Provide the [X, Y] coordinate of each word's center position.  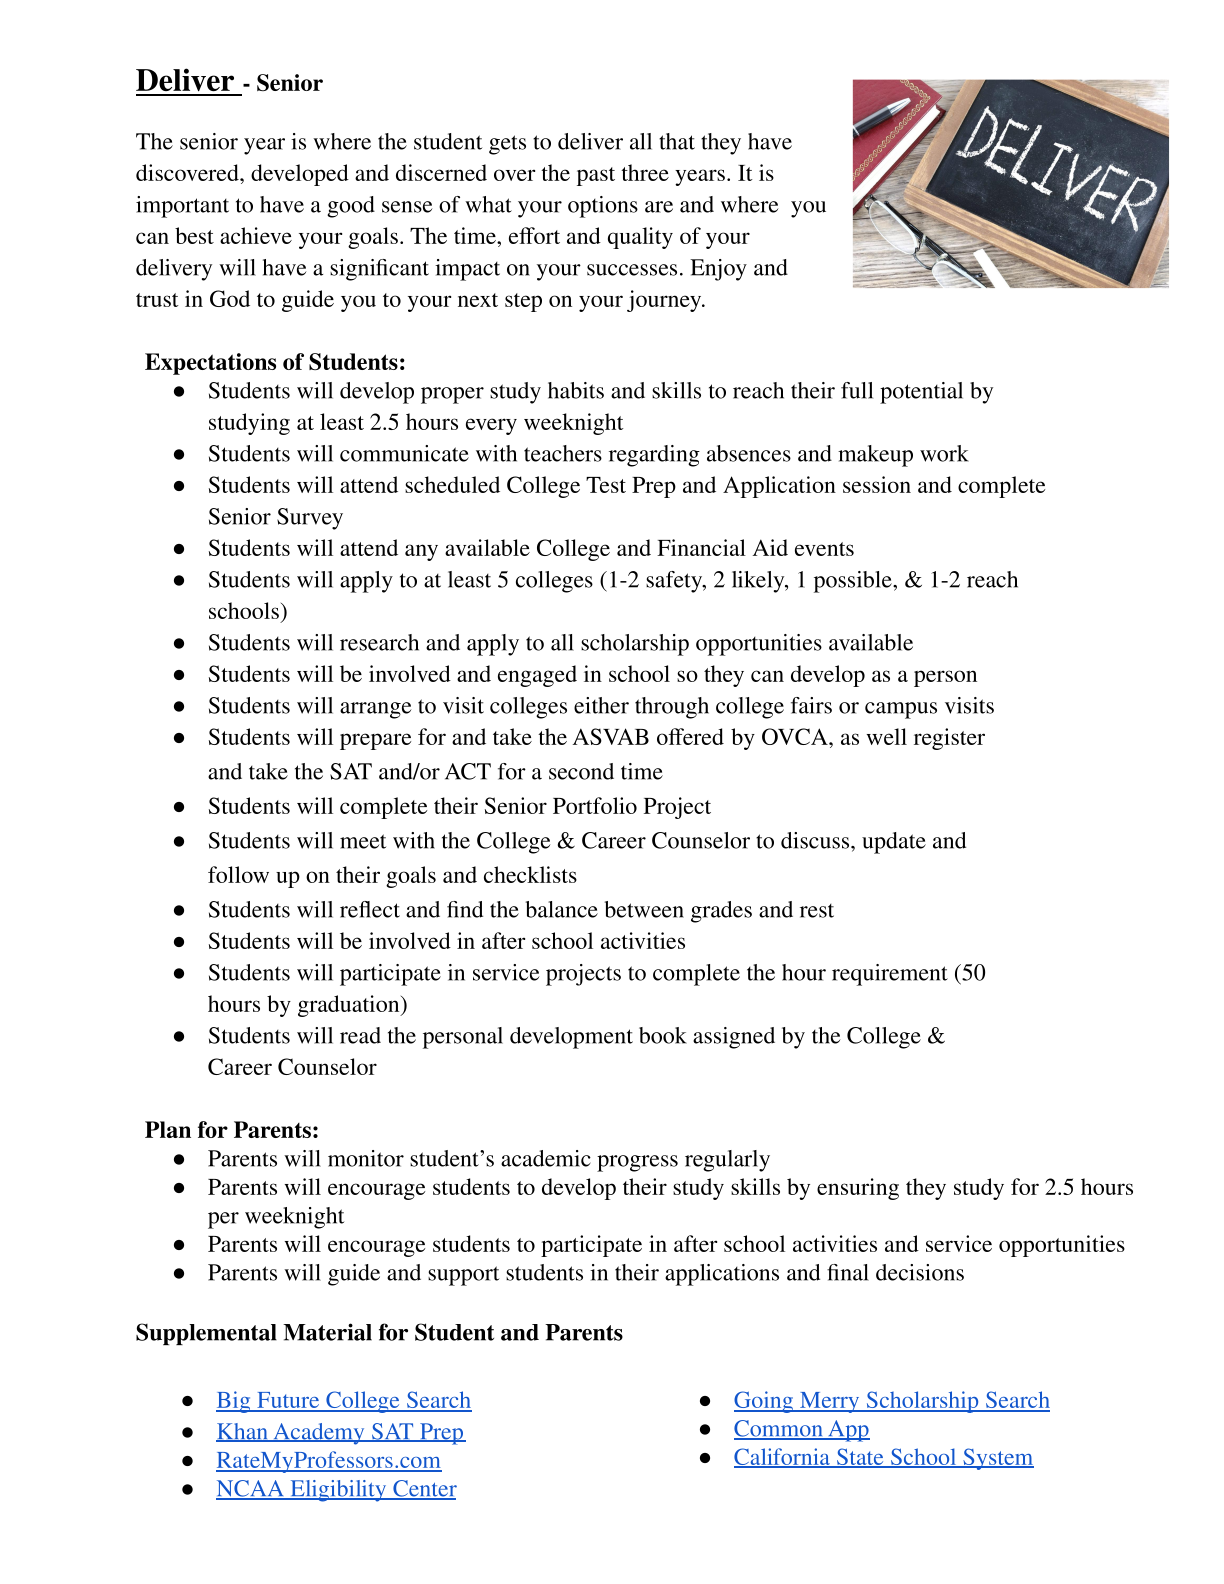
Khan [243, 1432]
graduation [350, 1006]
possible [854, 582]
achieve [256, 235]
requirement [890, 975]
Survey [310, 519]
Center [424, 1489]
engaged [537, 676]
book [663, 1035]
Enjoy [718, 270]
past [596, 176]
